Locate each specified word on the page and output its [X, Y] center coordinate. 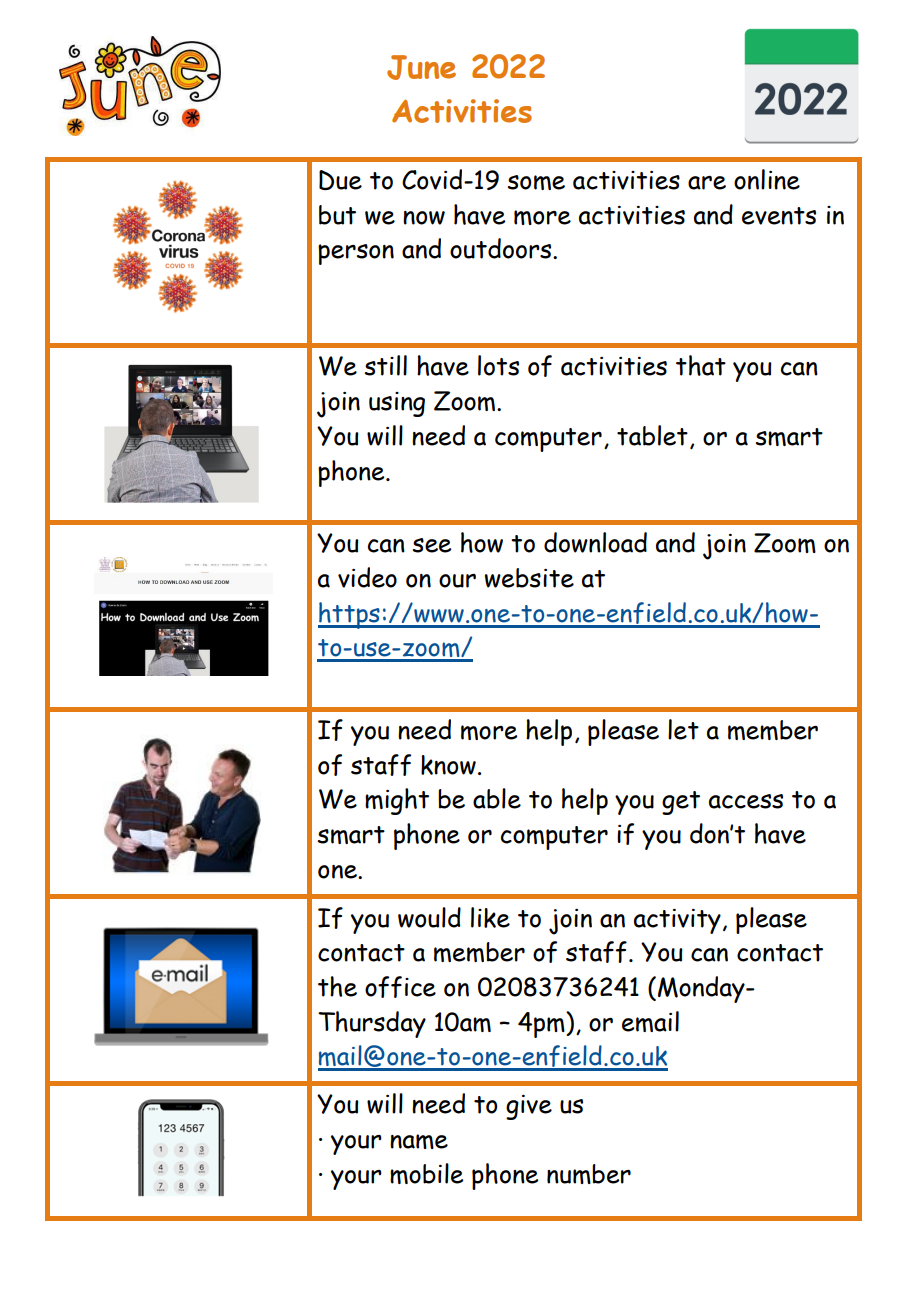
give [529, 1107]
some [536, 182]
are [707, 183]
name [419, 1141]
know [448, 765]
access [746, 801]
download [595, 542]
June [421, 67]
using [397, 404]
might [397, 801]
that [701, 365]
